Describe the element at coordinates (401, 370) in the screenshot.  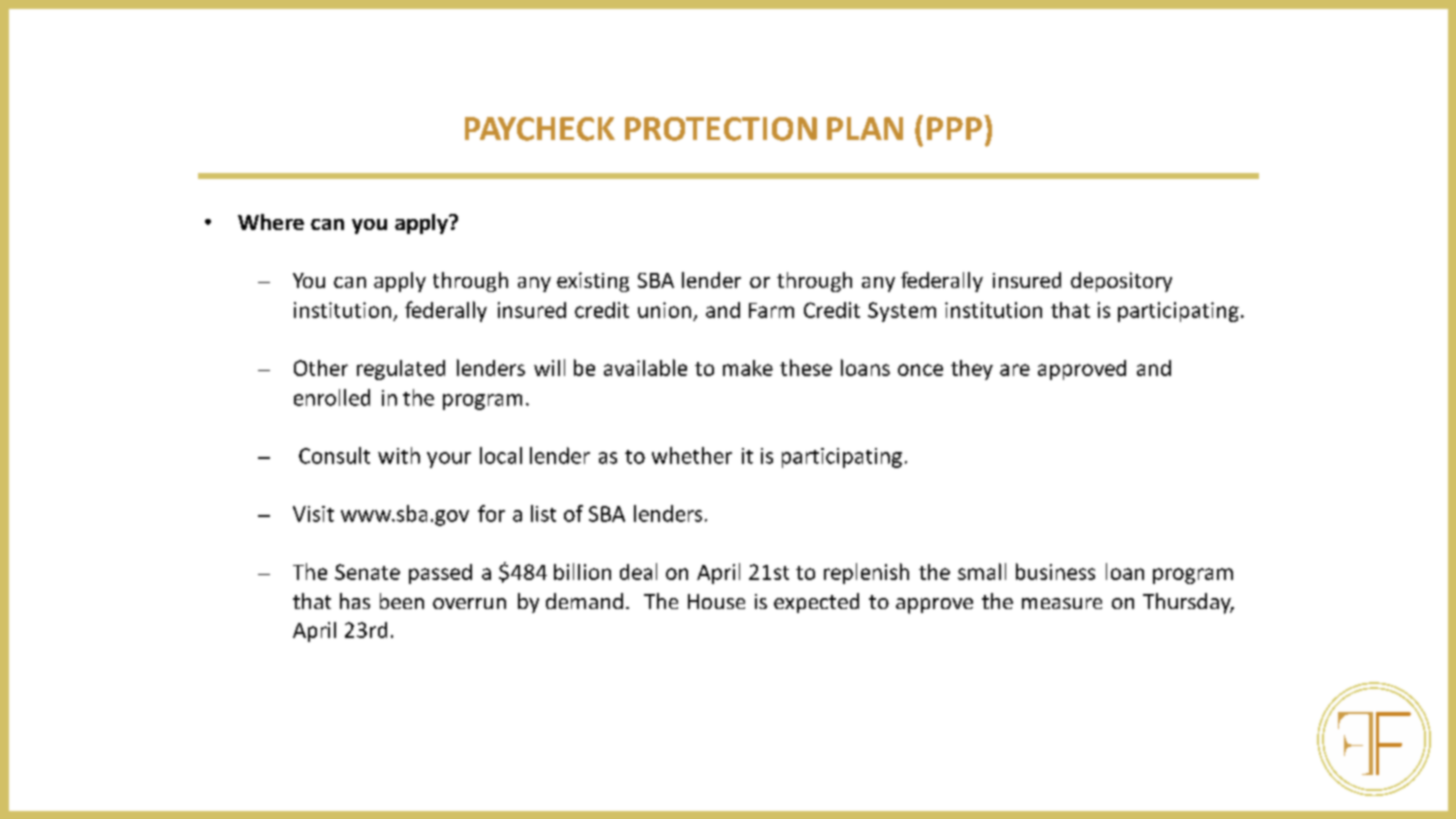
I see `regulated` at that location.
